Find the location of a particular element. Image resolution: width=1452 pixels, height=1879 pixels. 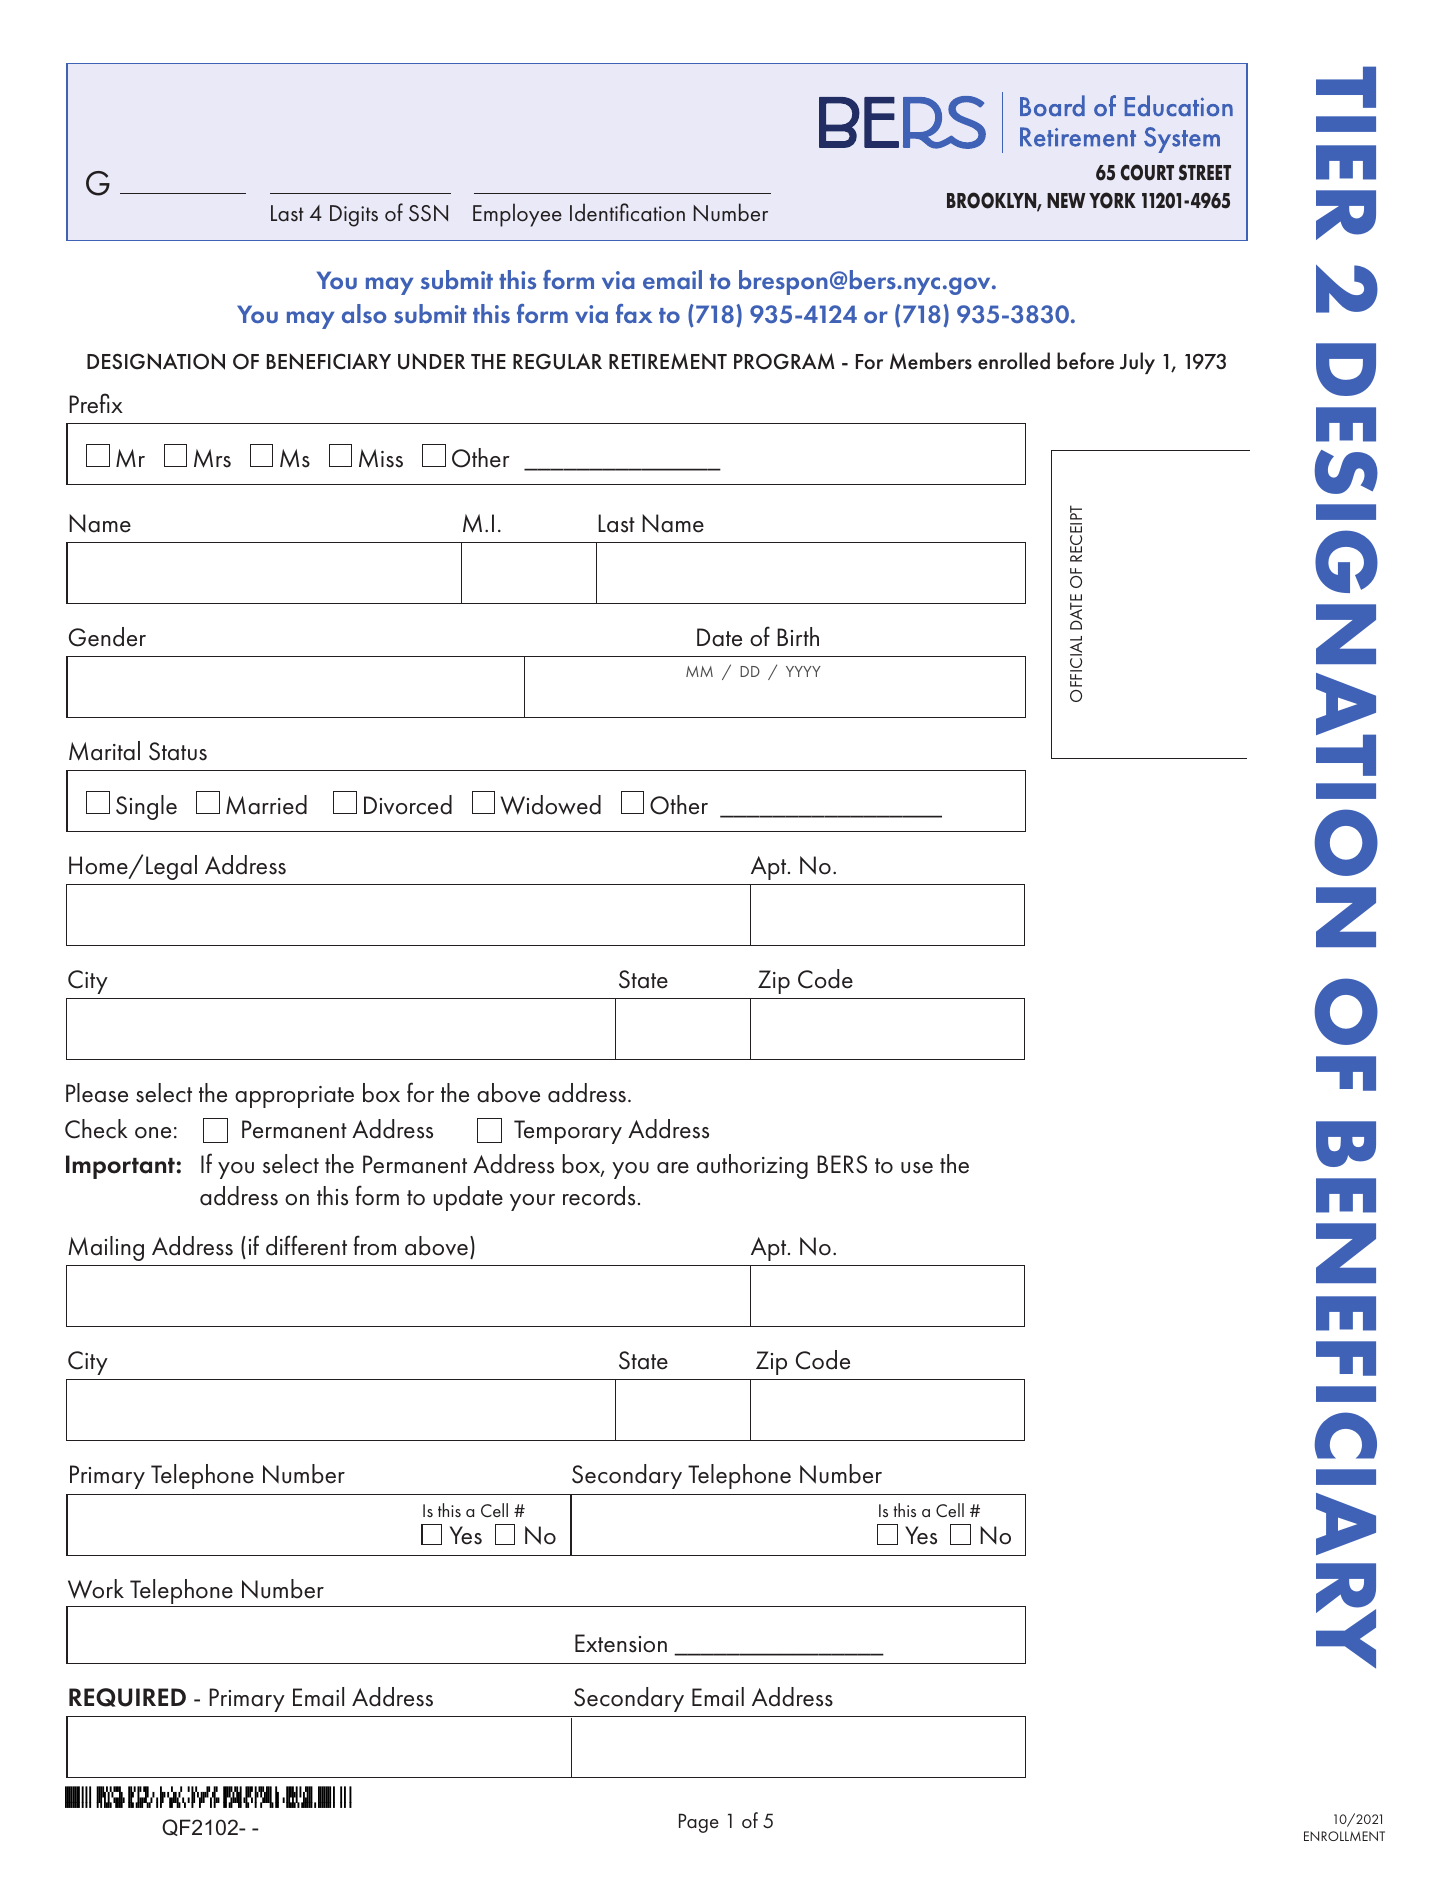

ENROLLMENT is located at coordinates (1344, 1836).
